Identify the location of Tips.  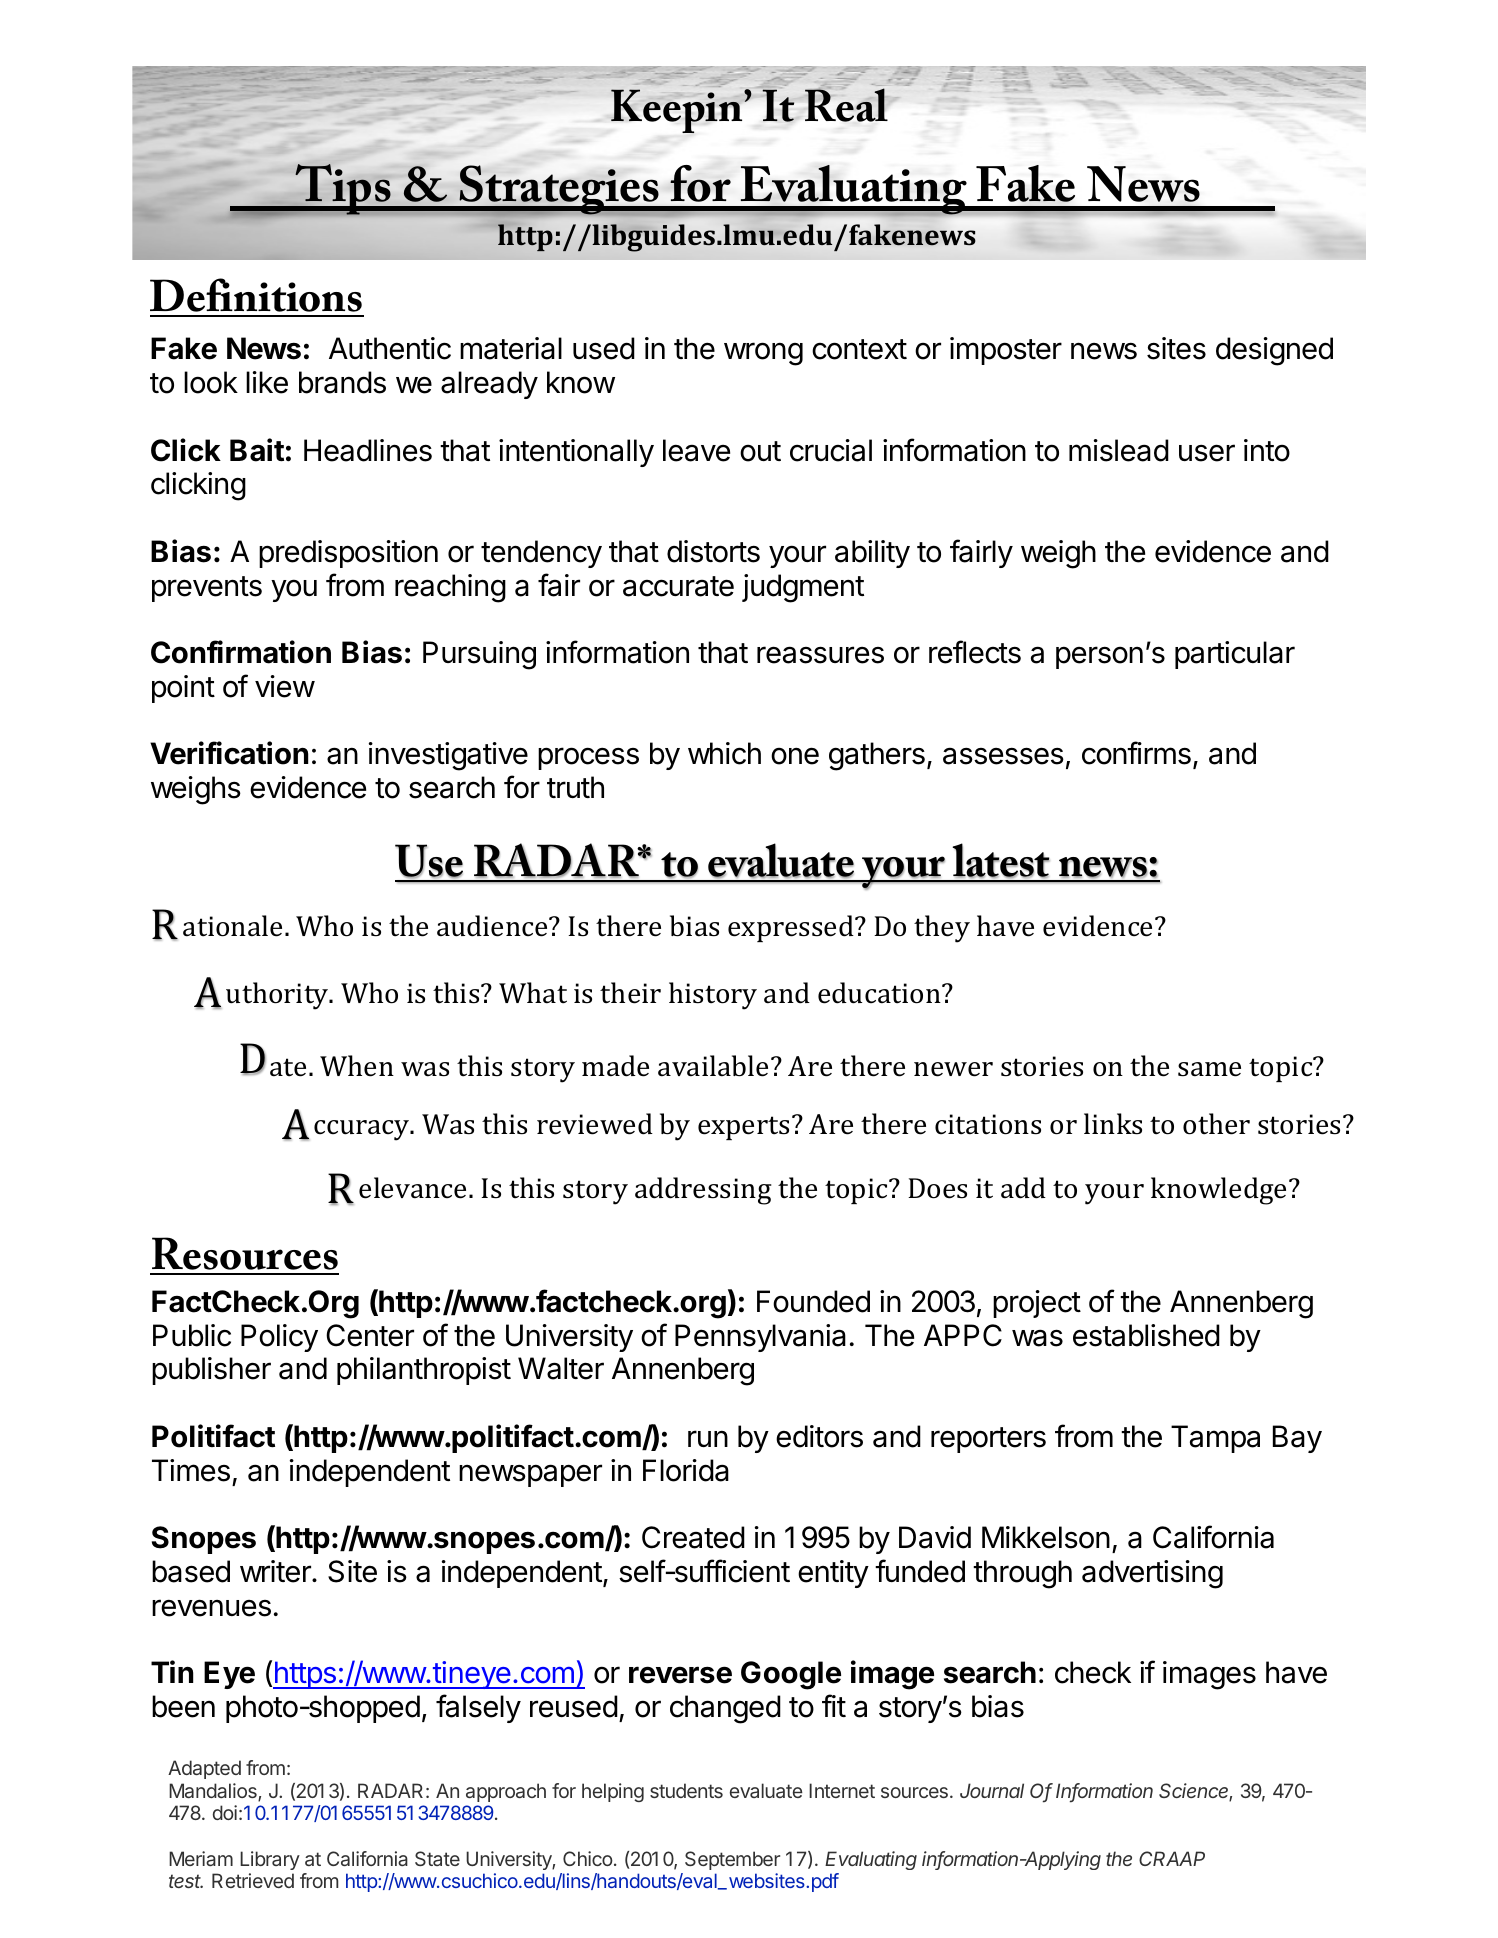
(343, 189).
